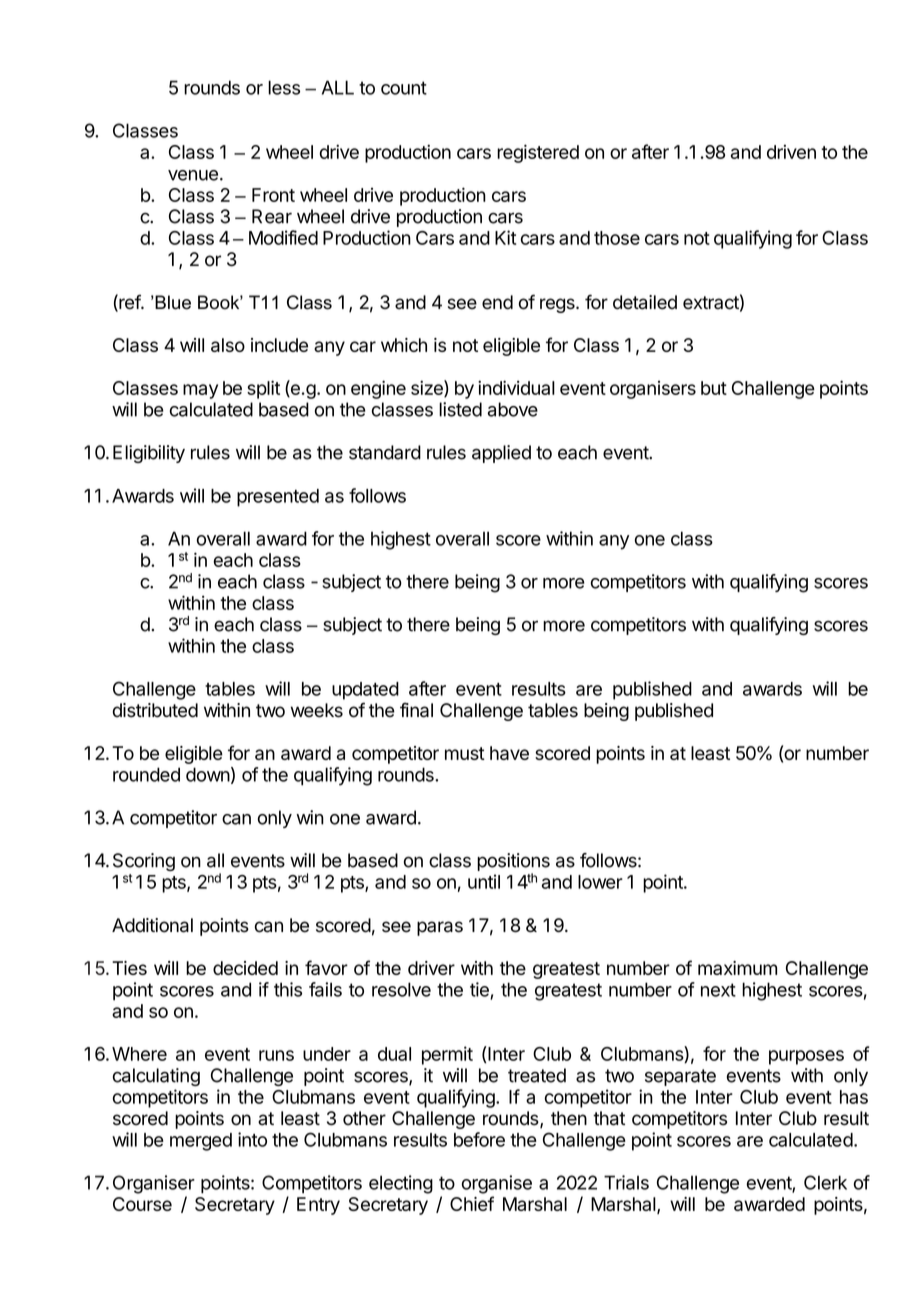  What do you see at coordinates (155, 710) in the document?
I see `distributed` at bounding box center [155, 710].
